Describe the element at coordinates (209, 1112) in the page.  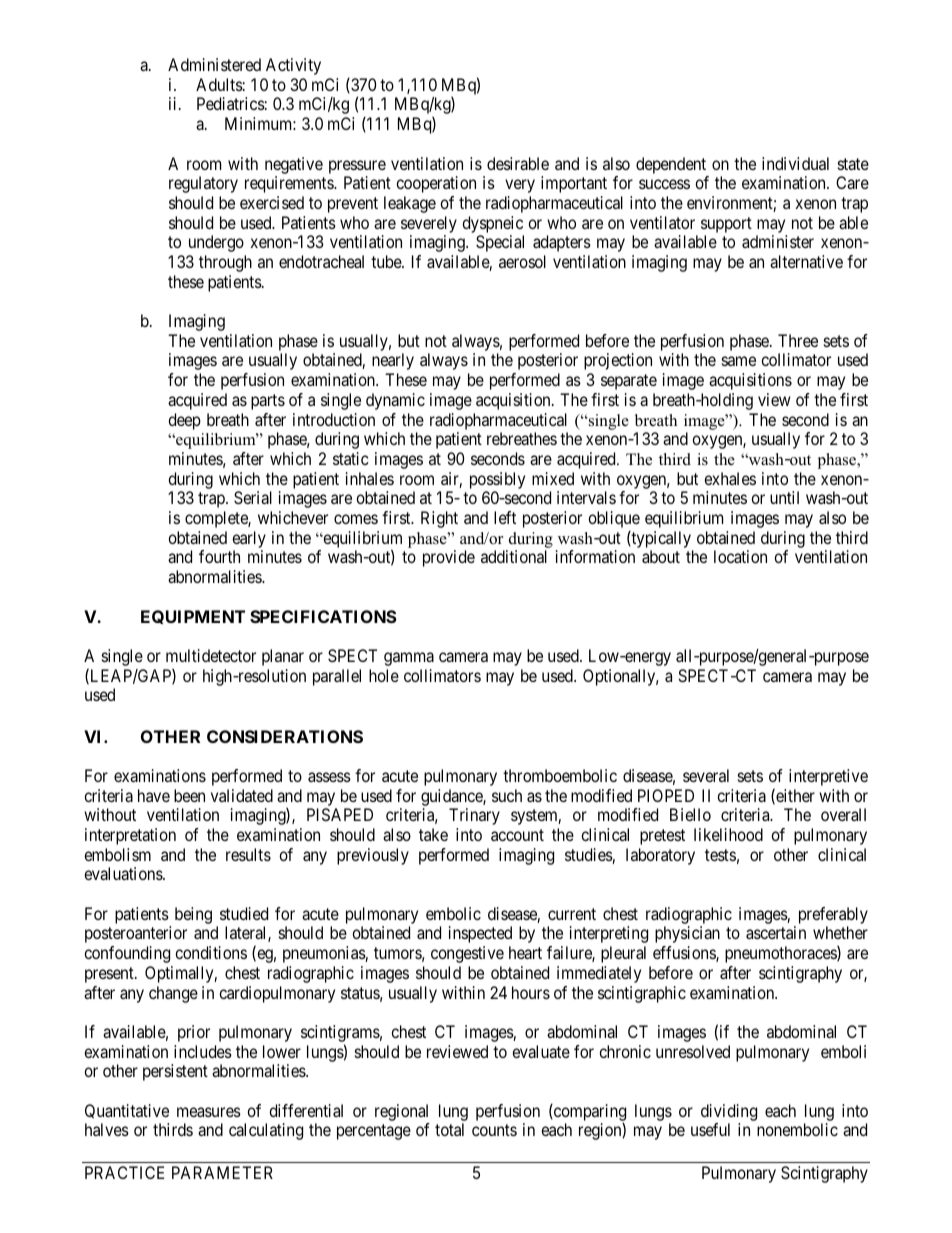
I see `measures` at that location.
